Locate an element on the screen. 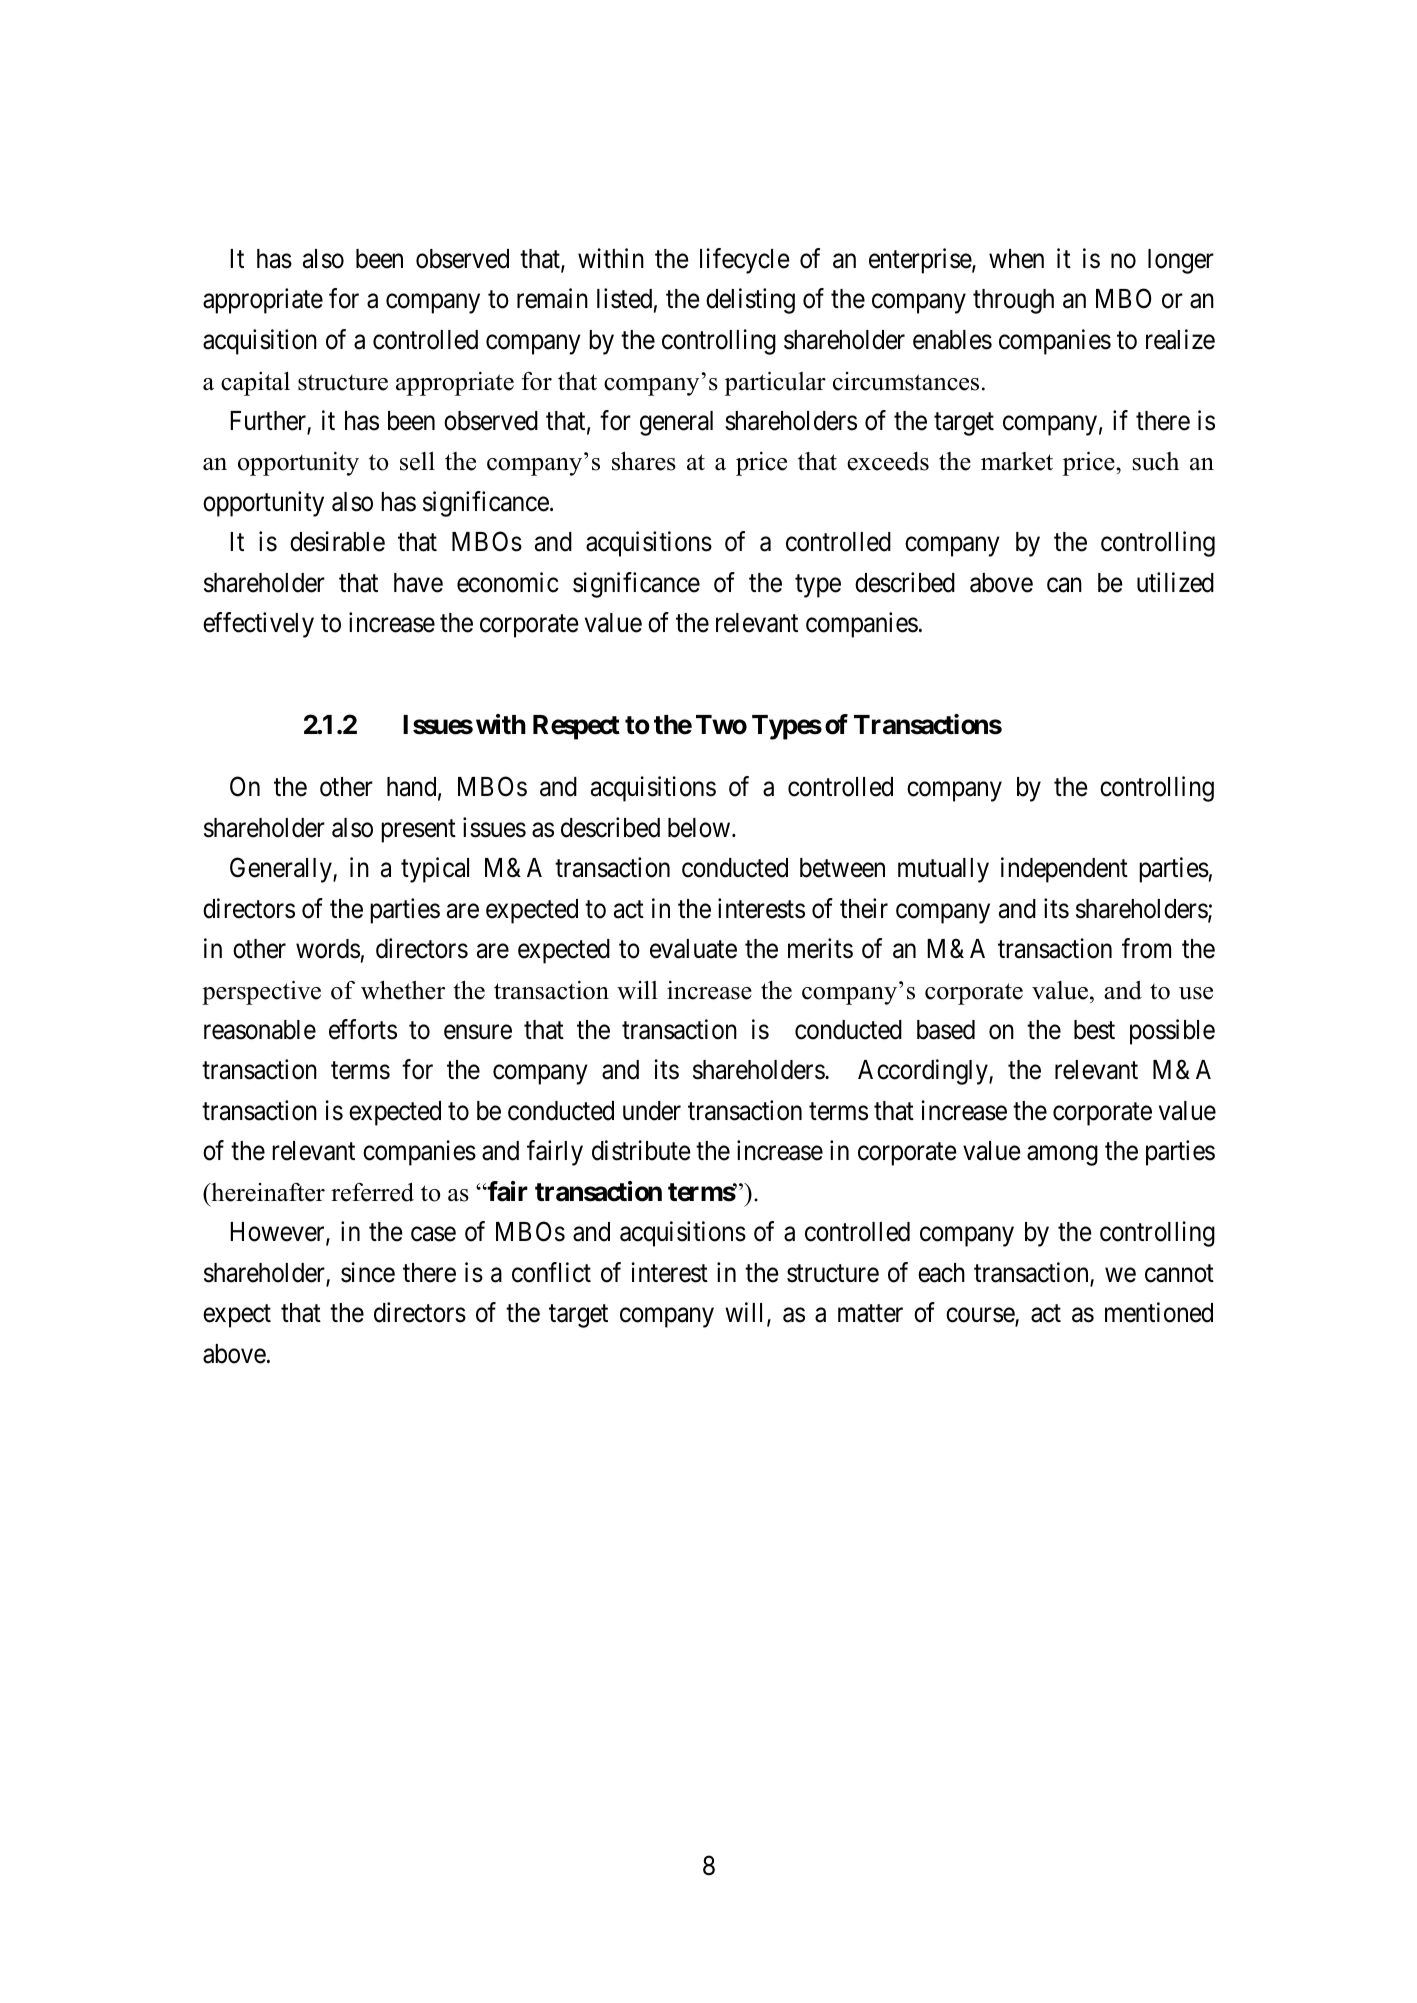 This screenshot has height=2003, width=1417. independent is located at coordinates (1064, 870).
